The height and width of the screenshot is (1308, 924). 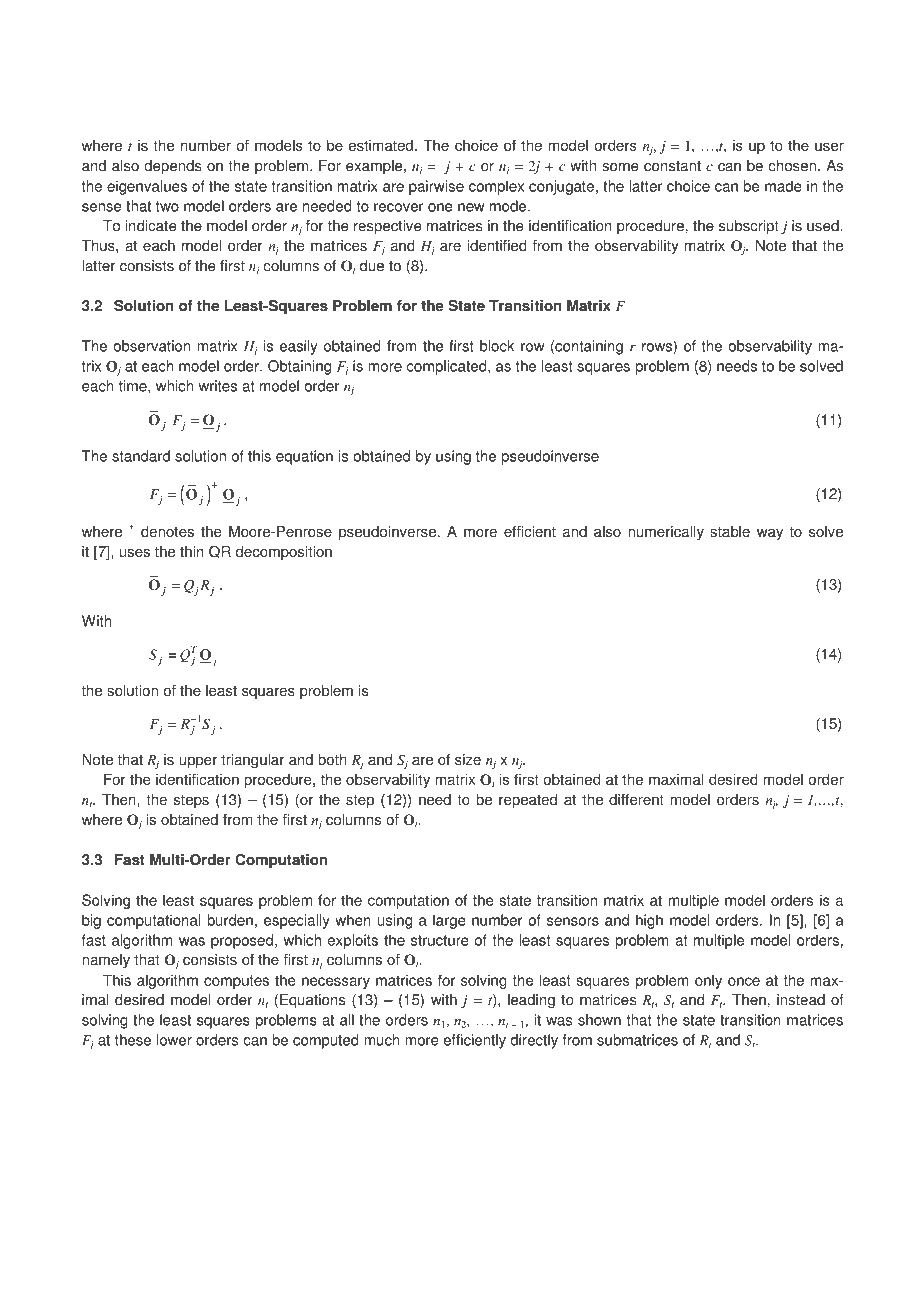 What do you see at coordinates (531, 1001) in the screenshot?
I see `leading` at bounding box center [531, 1001].
